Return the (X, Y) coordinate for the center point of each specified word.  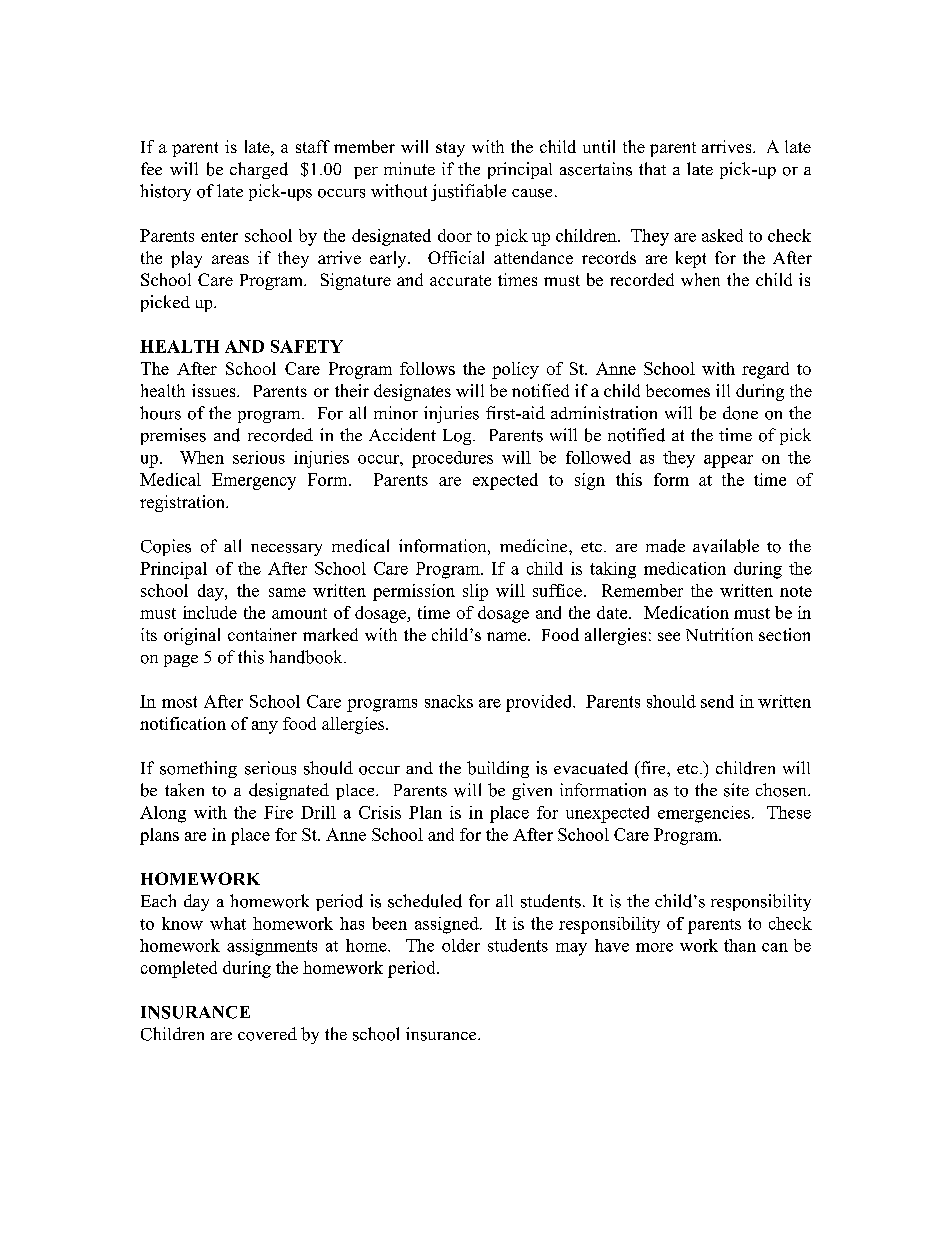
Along (163, 814)
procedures (452, 459)
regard (765, 370)
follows (427, 368)
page (181, 661)
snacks (449, 701)
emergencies (704, 814)
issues (215, 390)
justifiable (468, 192)
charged (259, 170)
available (726, 546)
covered (267, 1034)
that (652, 168)
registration (183, 503)
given (532, 791)
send (717, 701)
